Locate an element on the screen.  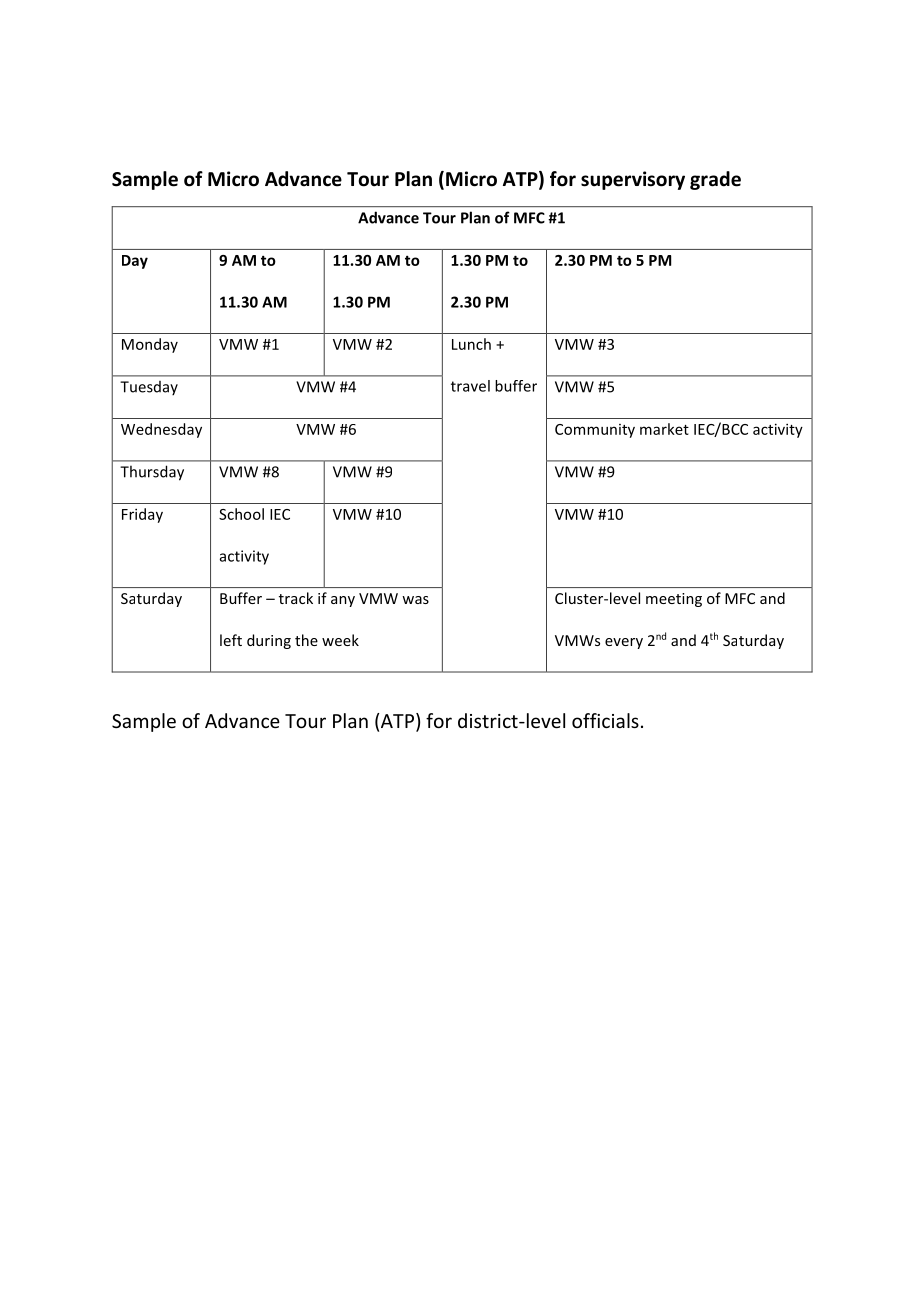
meeting is located at coordinates (674, 600).
